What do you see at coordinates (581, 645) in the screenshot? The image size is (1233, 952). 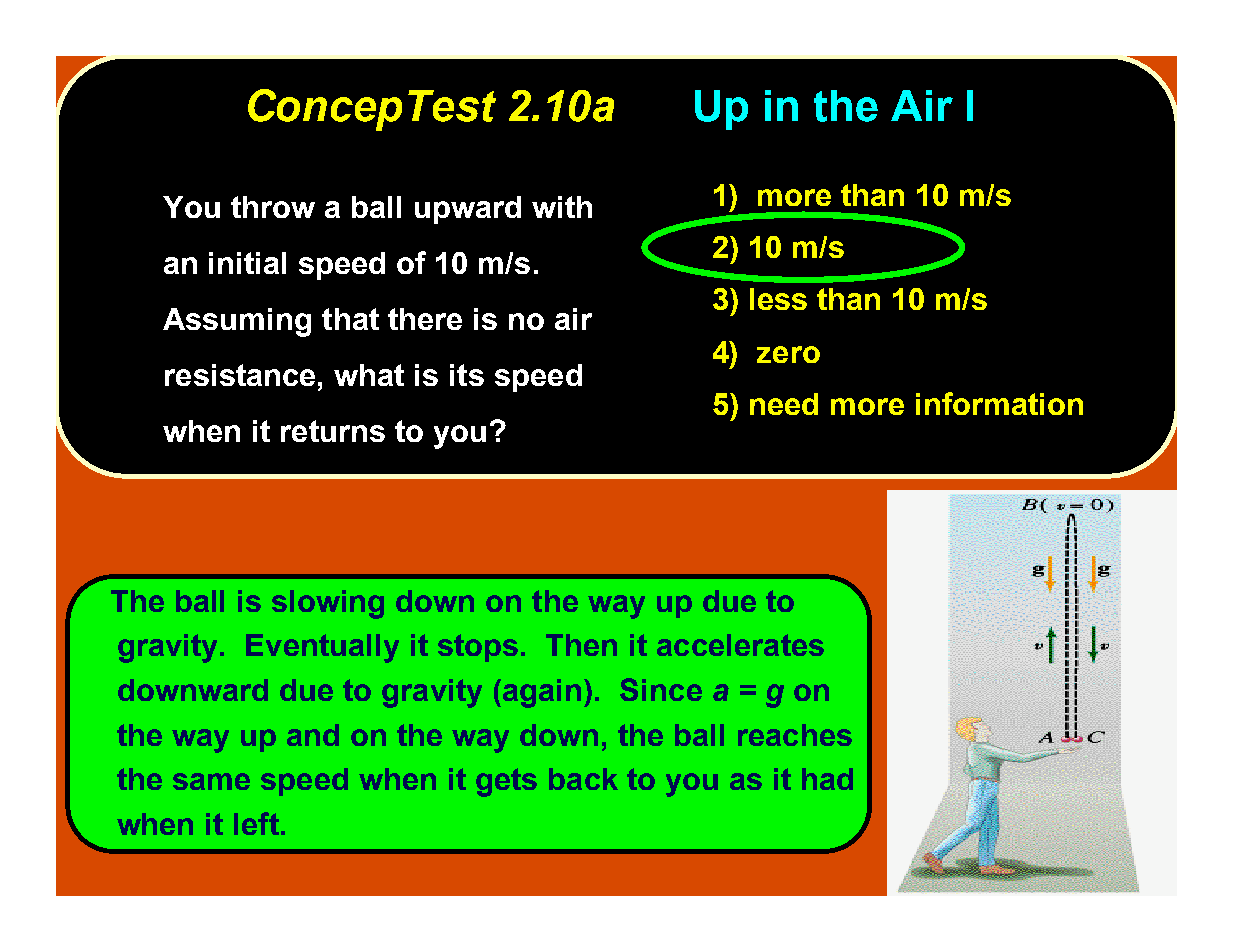 I see `Then` at bounding box center [581, 645].
